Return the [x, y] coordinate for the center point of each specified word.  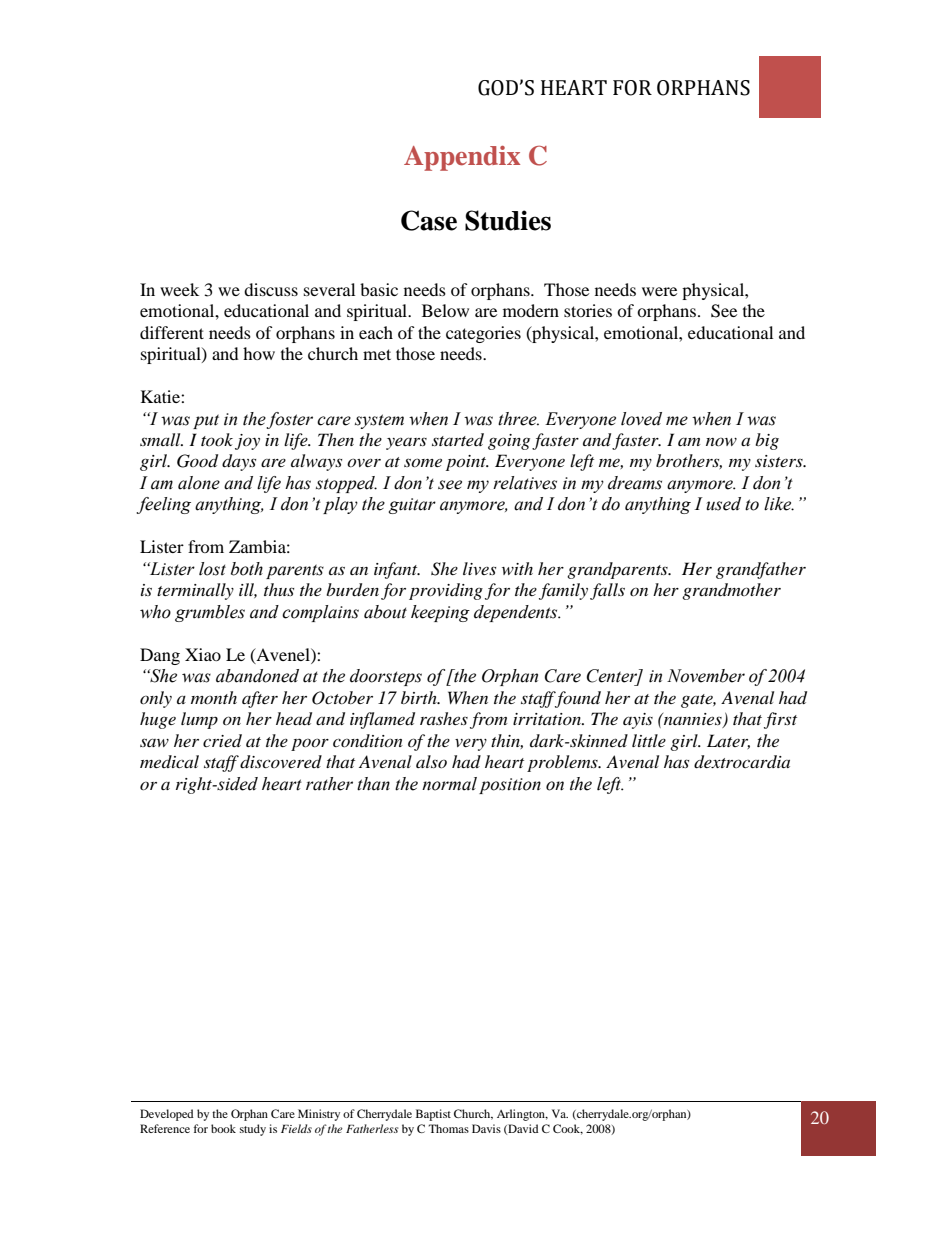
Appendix [462, 158]
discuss [271, 289]
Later [728, 741]
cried [222, 740]
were [659, 291]
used [723, 504]
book [223, 1128]
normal [449, 784]
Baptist [433, 1115]
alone [199, 483]
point [467, 463]
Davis [486, 1128]
